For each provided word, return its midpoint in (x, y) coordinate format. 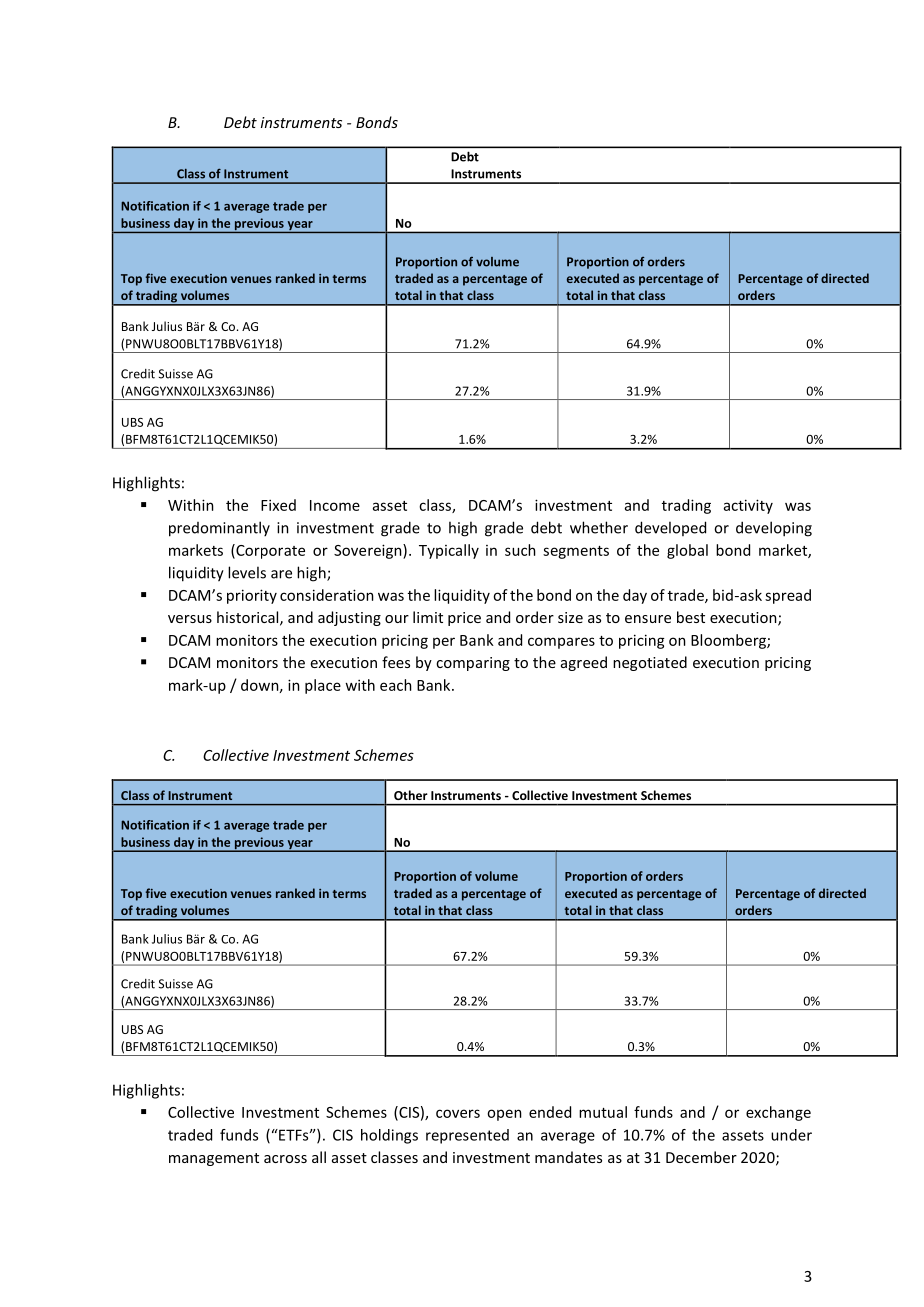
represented (467, 1136)
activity (748, 506)
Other (410, 795)
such (520, 550)
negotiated (650, 663)
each (396, 685)
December (701, 1157)
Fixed (278, 505)
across (285, 1159)
